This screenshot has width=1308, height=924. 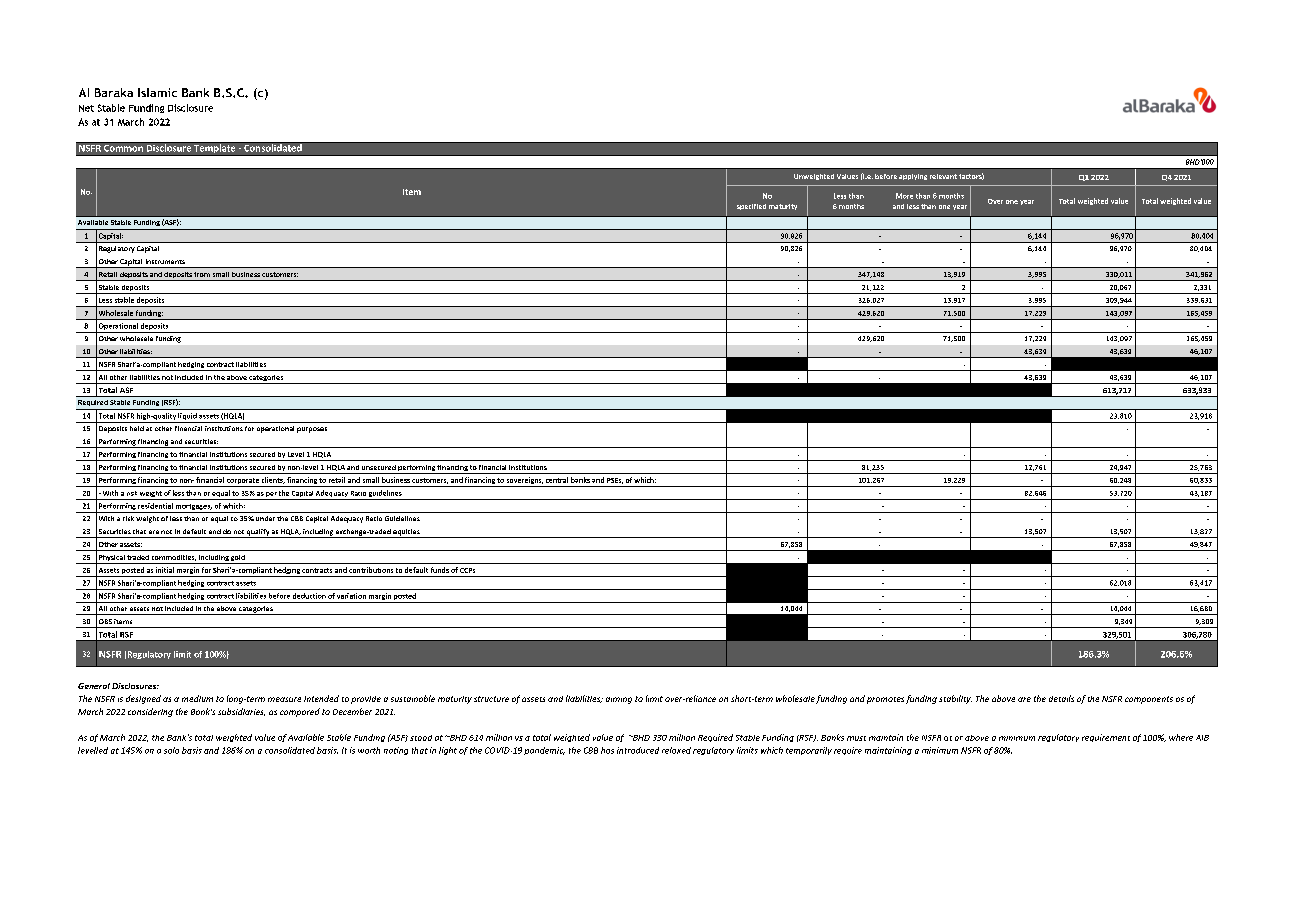 I want to click on introduced, so click(x=638, y=750).
